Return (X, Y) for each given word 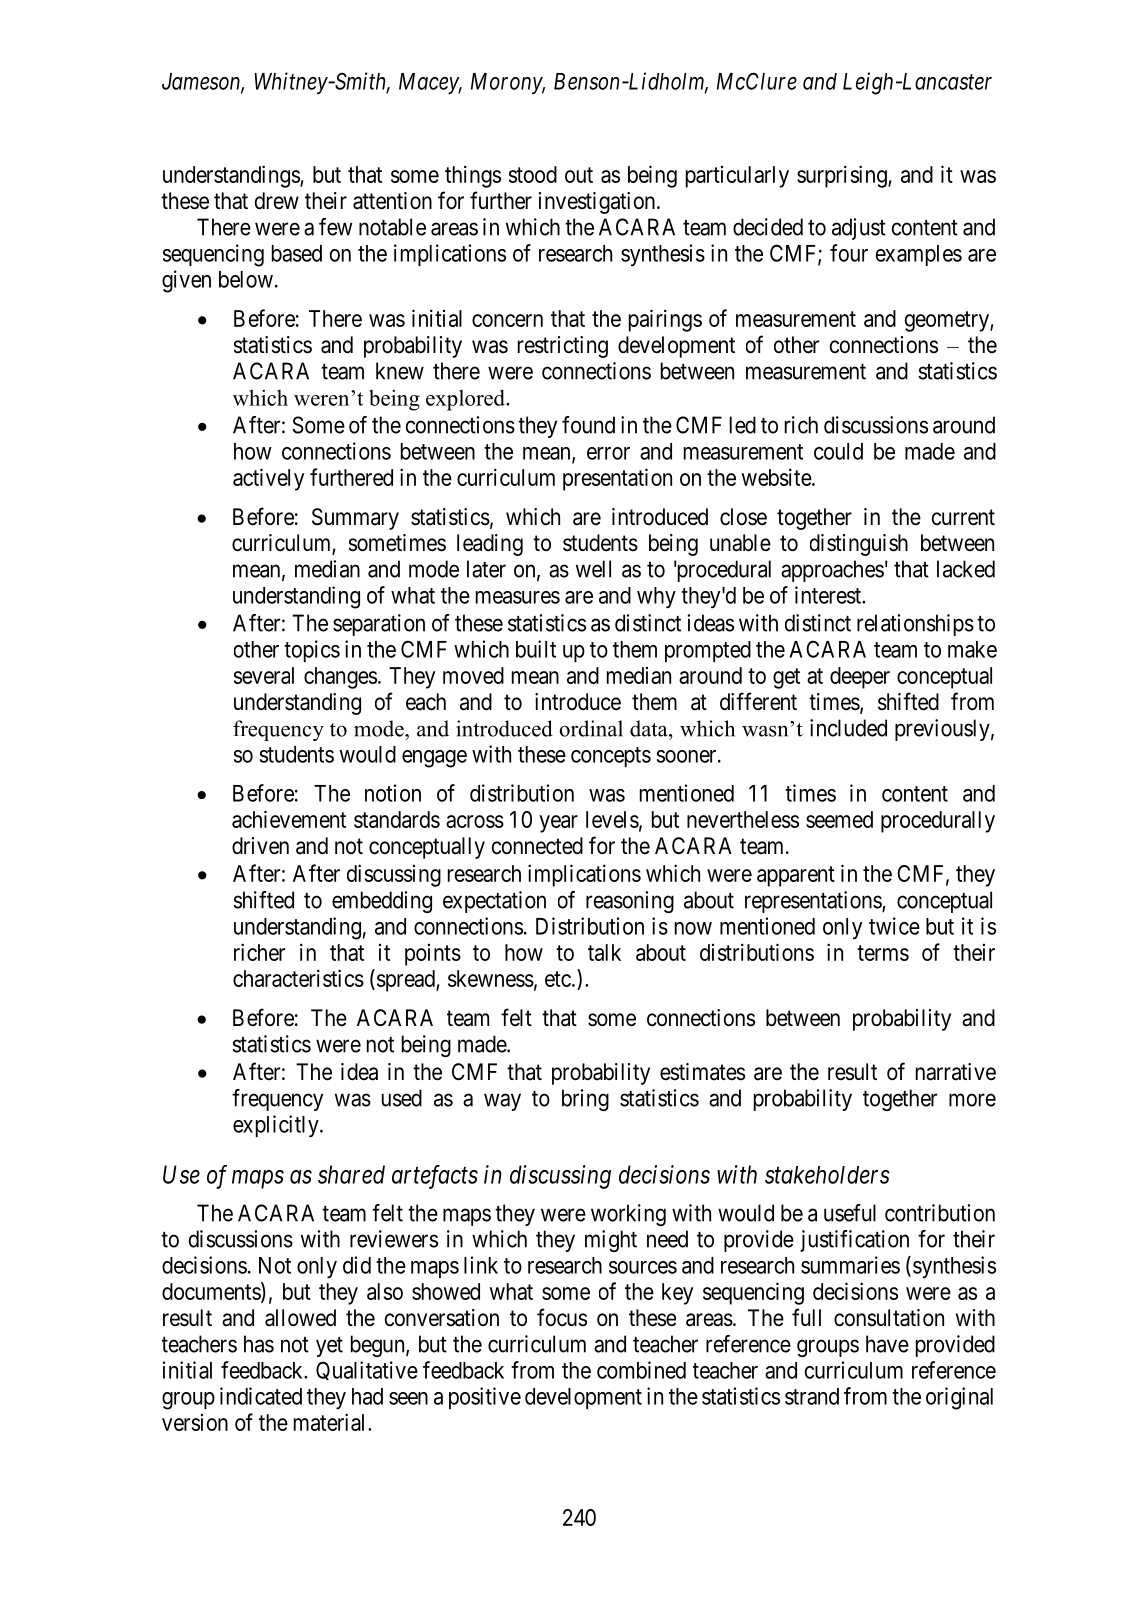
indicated (261, 1396)
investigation (598, 203)
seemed (839, 819)
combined (641, 1370)
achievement (289, 819)
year (558, 824)
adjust (859, 229)
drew (277, 201)
